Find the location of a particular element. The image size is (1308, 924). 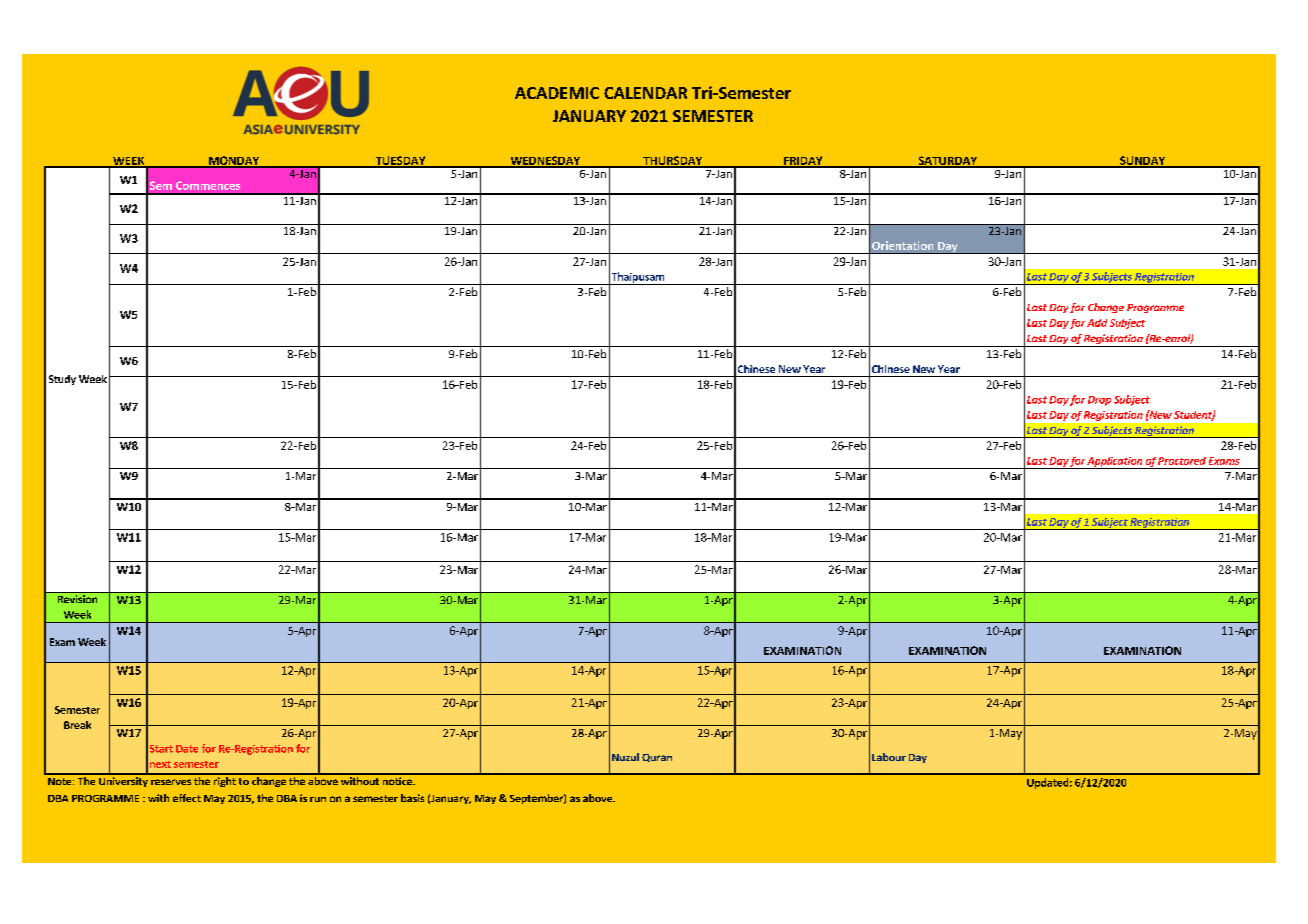

Labour is located at coordinates (889, 757).
